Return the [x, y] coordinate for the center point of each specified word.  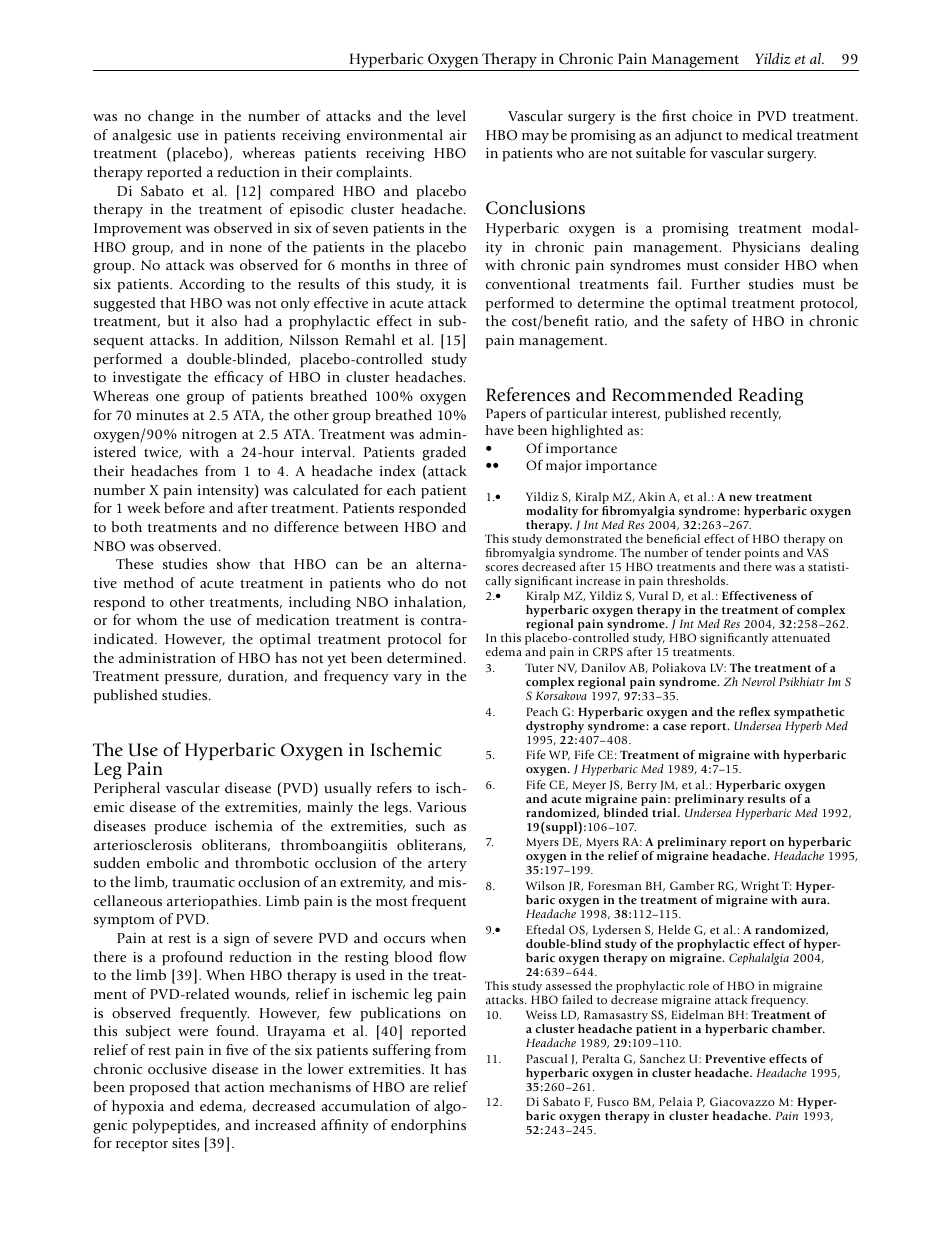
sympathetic [810, 714]
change [171, 117]
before [184, 507]
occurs [404, 939]
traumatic [203, 882]
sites [185, 1143]
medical [767, 134]
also [224, 320]
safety [709, 322]
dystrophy [555, 727]
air [458, 135]
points [762, 555]
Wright [760, 888]
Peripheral [127, 789]
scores [501, 568]
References [528, 394]
